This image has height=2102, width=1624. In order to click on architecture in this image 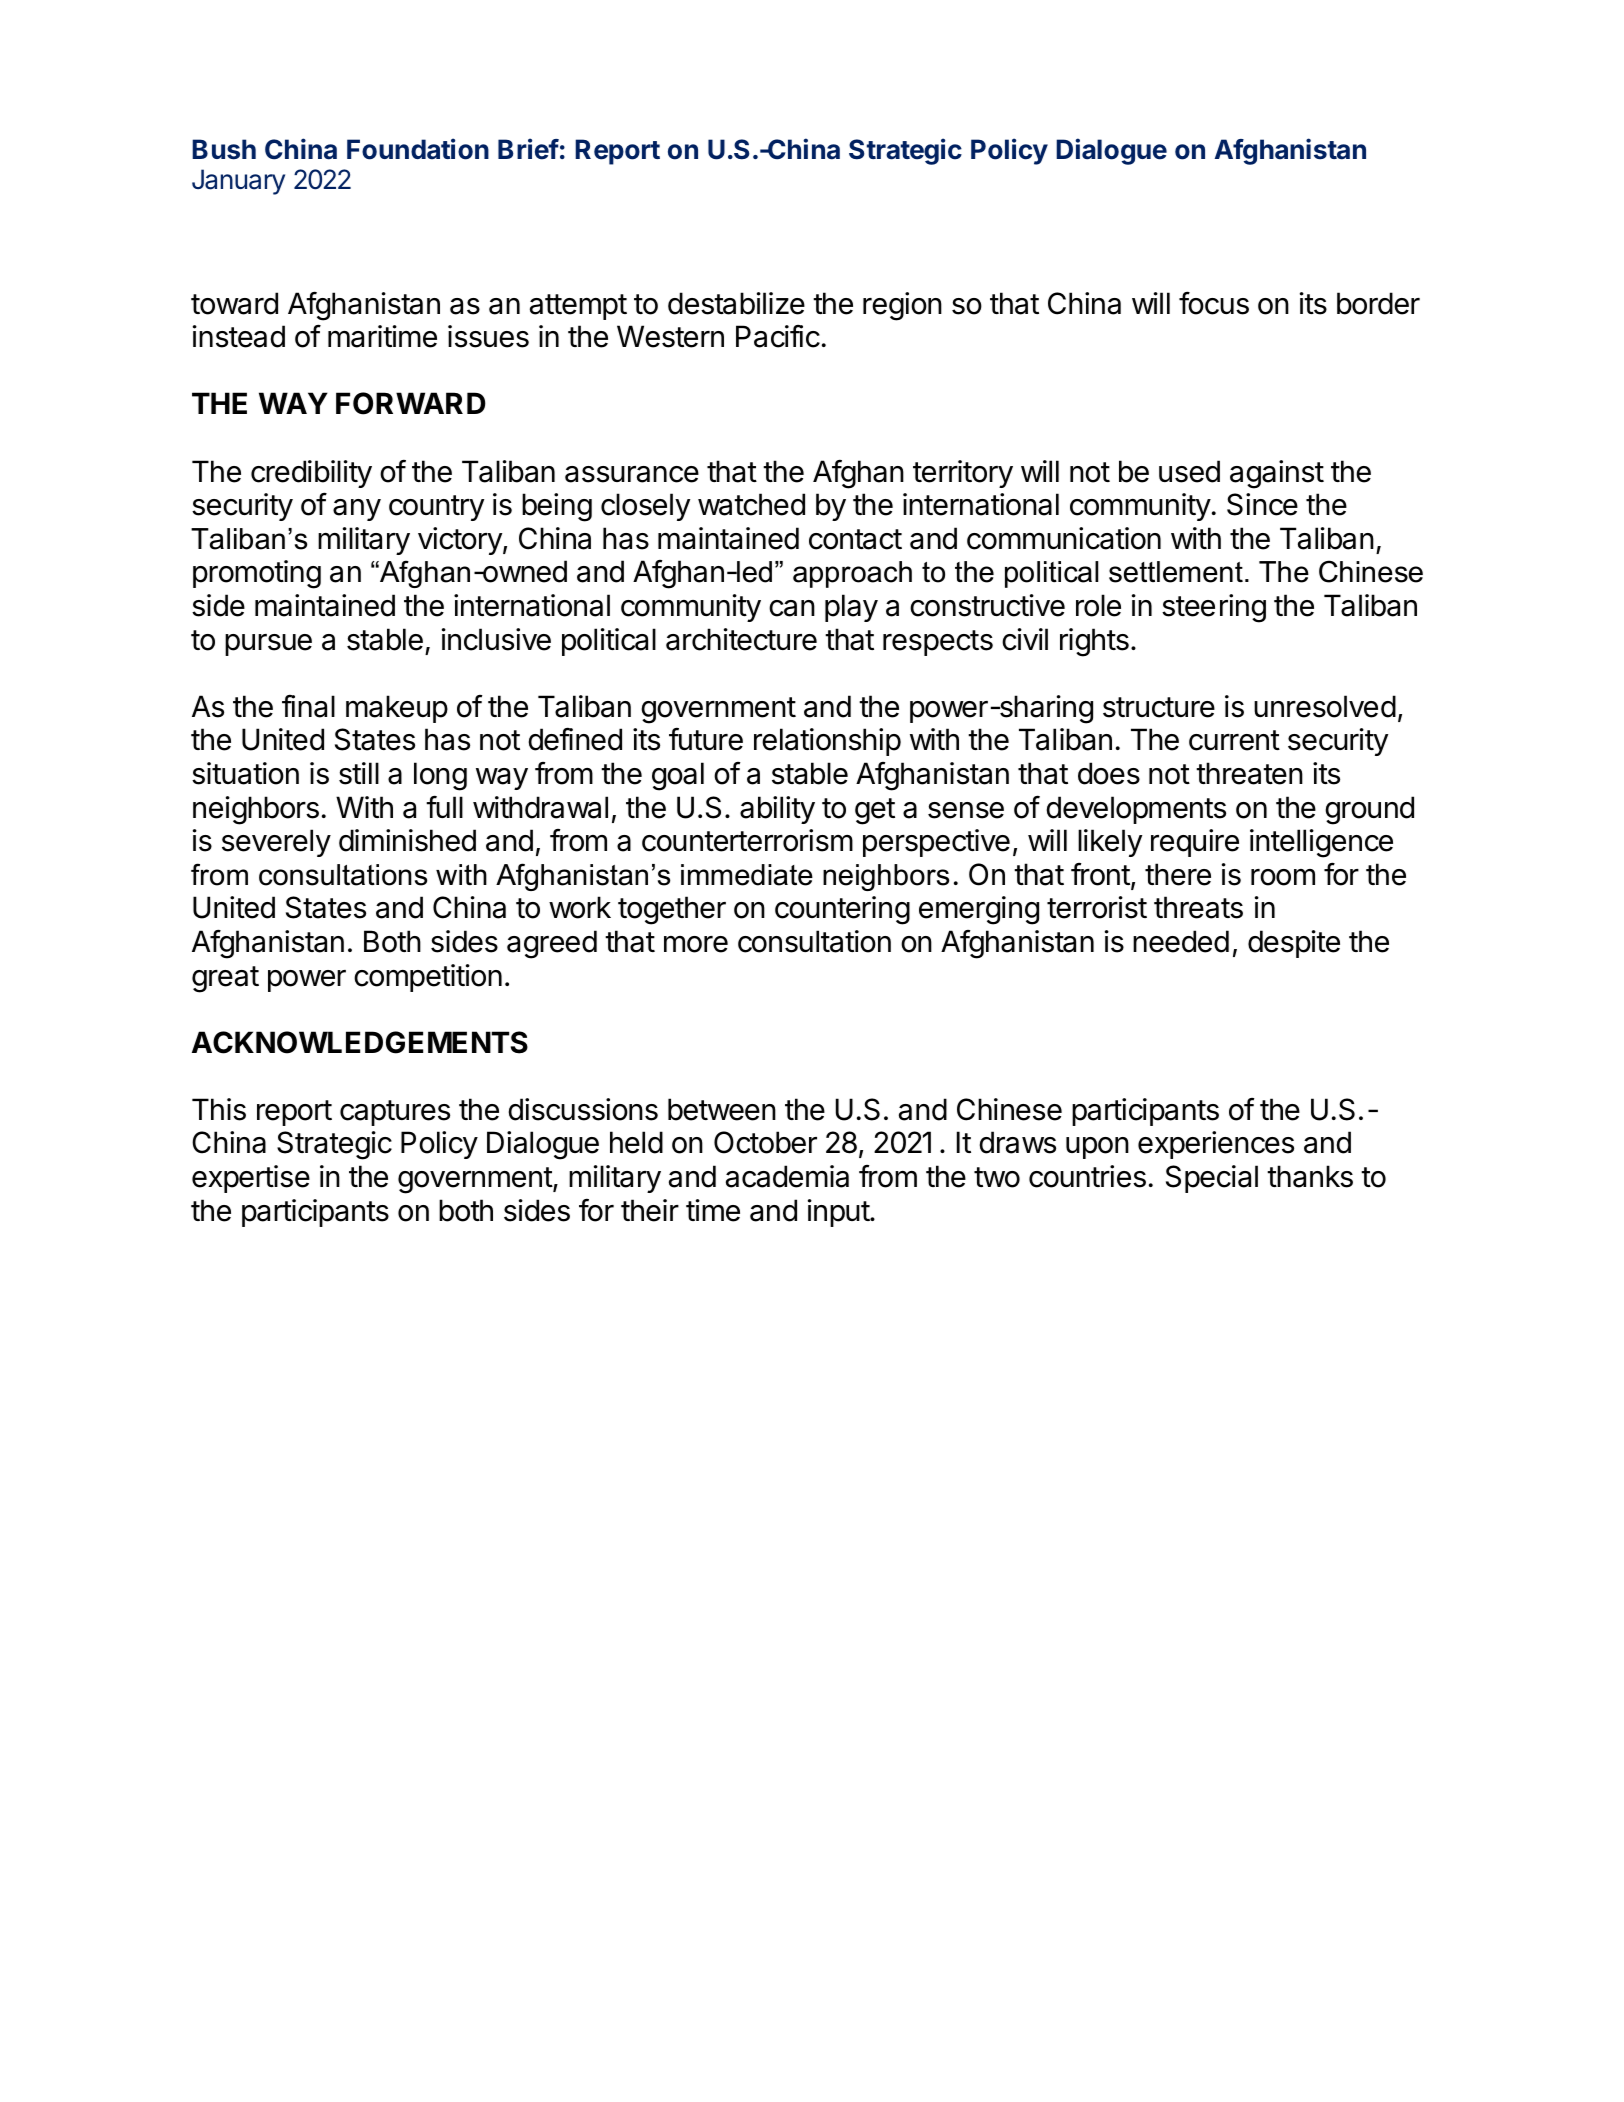, I will do `click(741, 639)`.
